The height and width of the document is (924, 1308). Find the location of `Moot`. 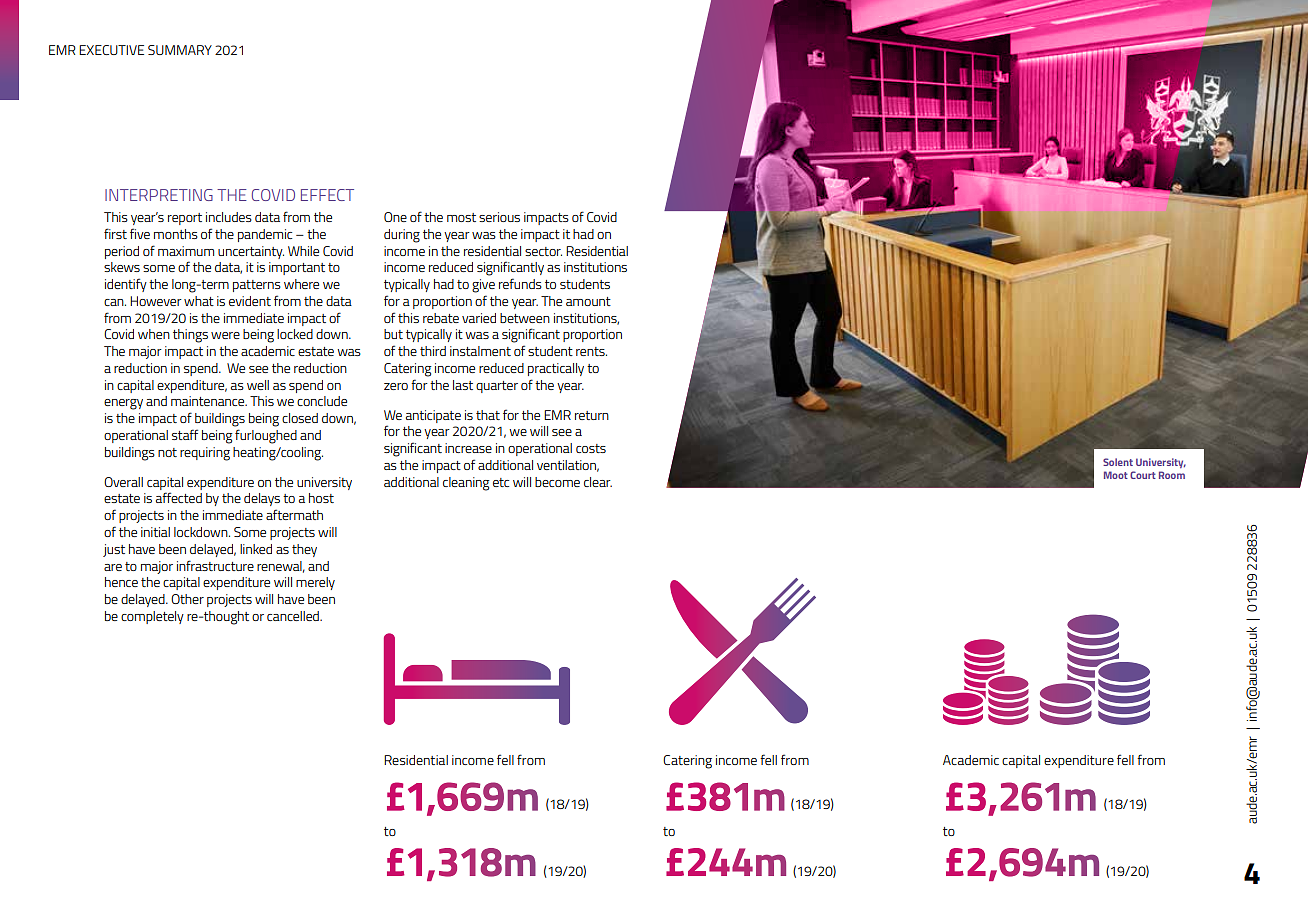

Moot is located at coordinates (1116, 475).
